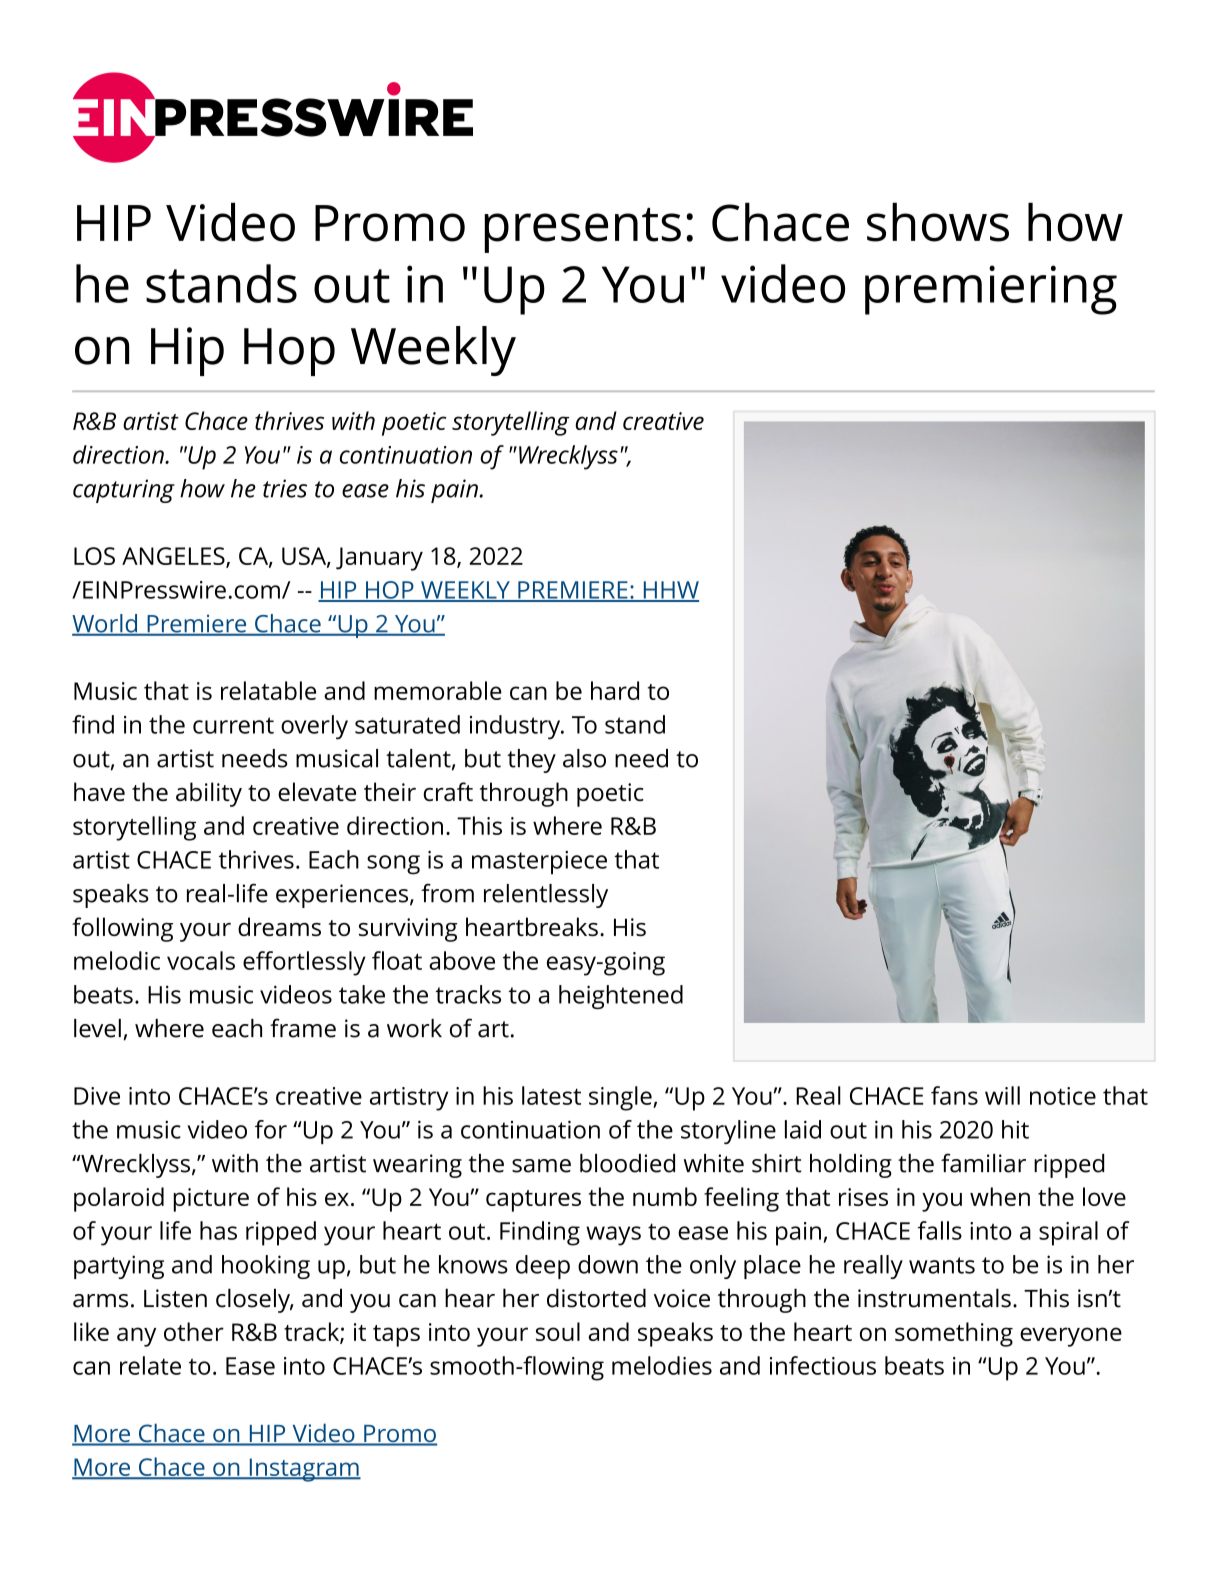 Image resolution: width=1227 pixels, height=1588 pixels. What do you see at coordinates (938, 222) in the image?
I see `shows` at bounding box center [938, 222].
